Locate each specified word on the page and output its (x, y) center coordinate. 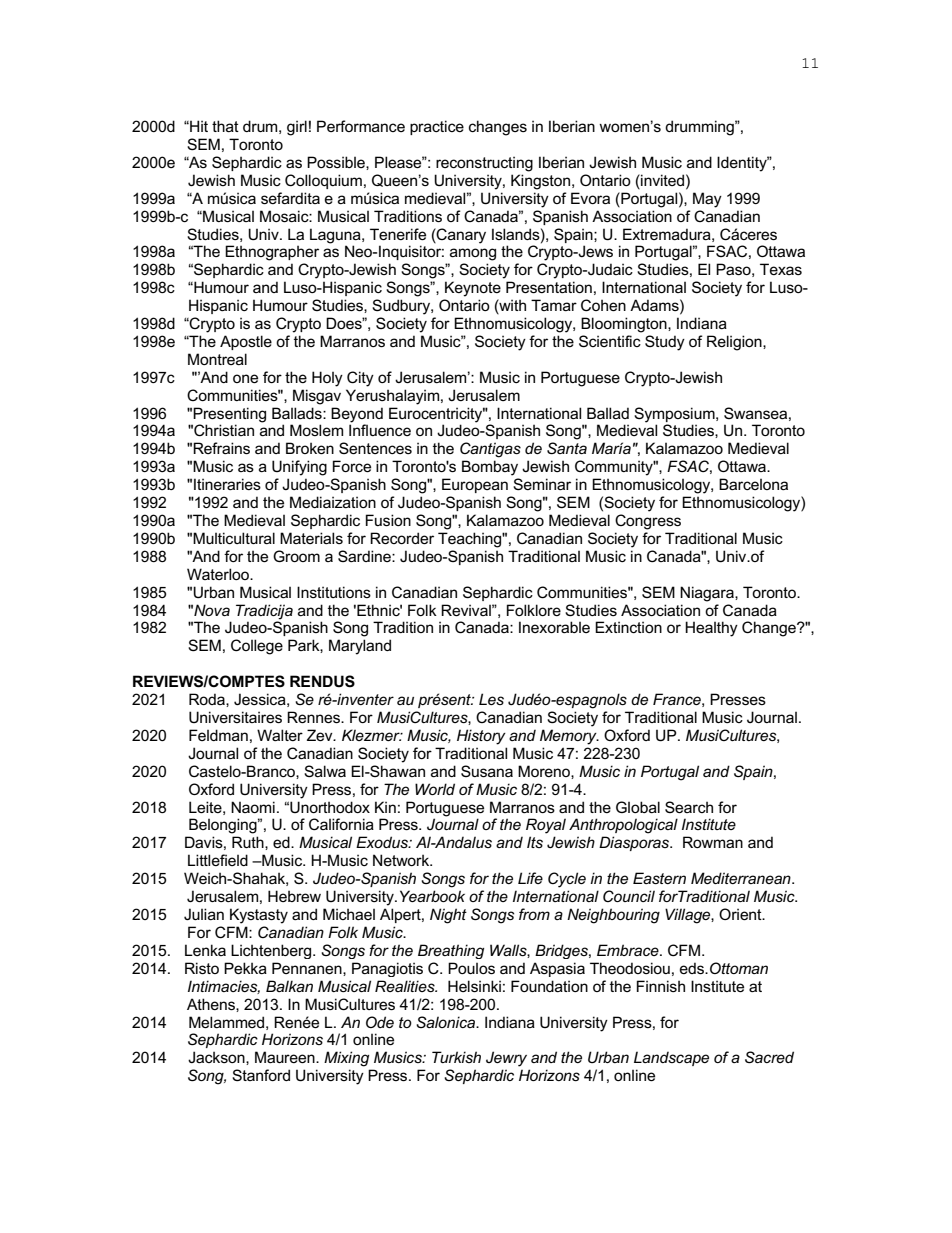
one (245, 378)
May (707, 200)
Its (535, 842)
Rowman (713, 842)
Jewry (506, 1059)
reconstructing (484, 164)
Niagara (708, 594)
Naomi (253, 807)
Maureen (286, 1057)
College (257, 647)
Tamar (554, 305)
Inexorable (554, 627)
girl (297, 128)
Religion (735, 343)
